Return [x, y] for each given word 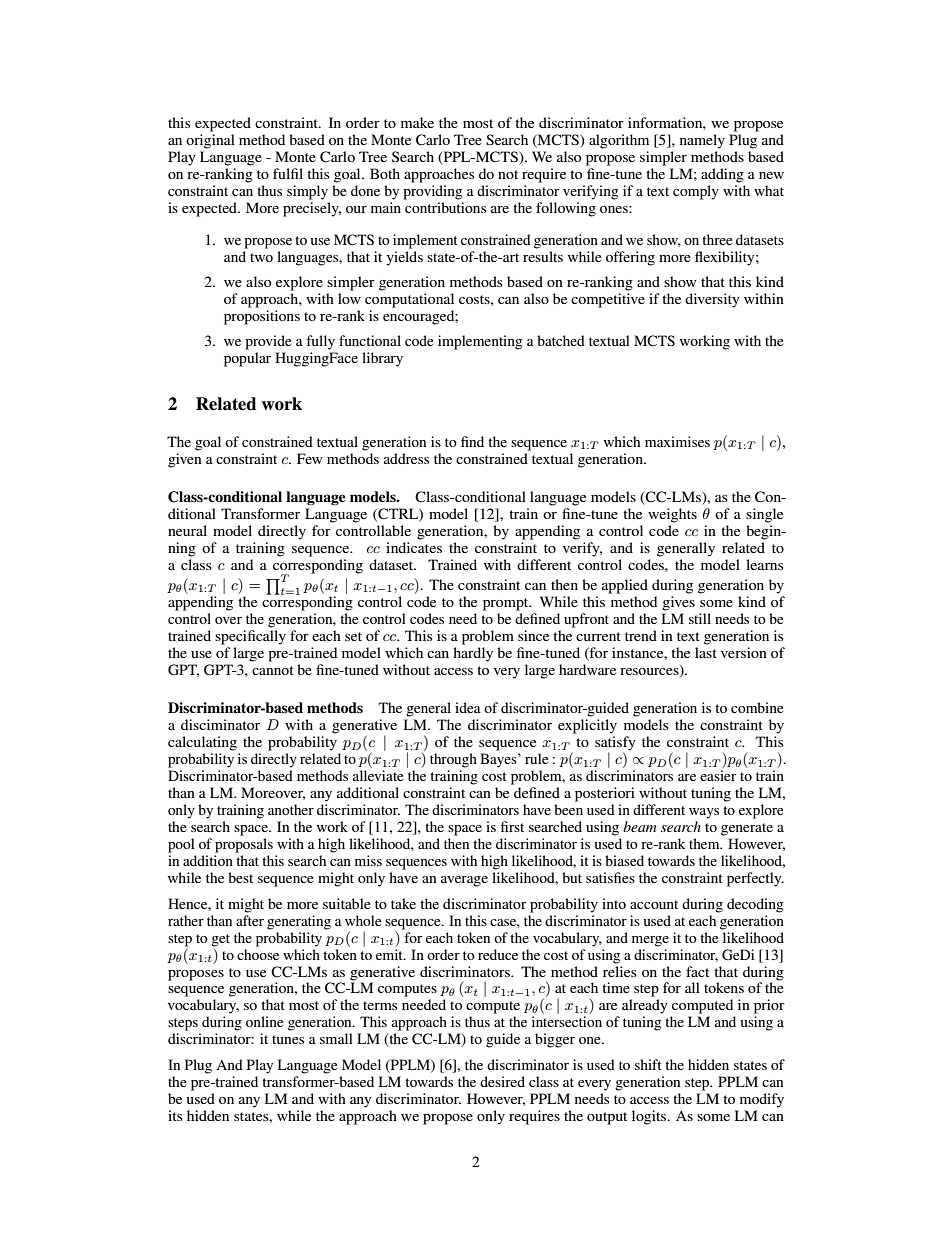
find [472, 441]
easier [718, 775]
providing [432, 191]
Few [310, 458]
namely [702, 141]
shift [648, 1064]
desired [502, 1081]
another [291, 809]
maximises [677, 441]
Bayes [499, 760]
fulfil [288, 173]
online [264, 1021]
